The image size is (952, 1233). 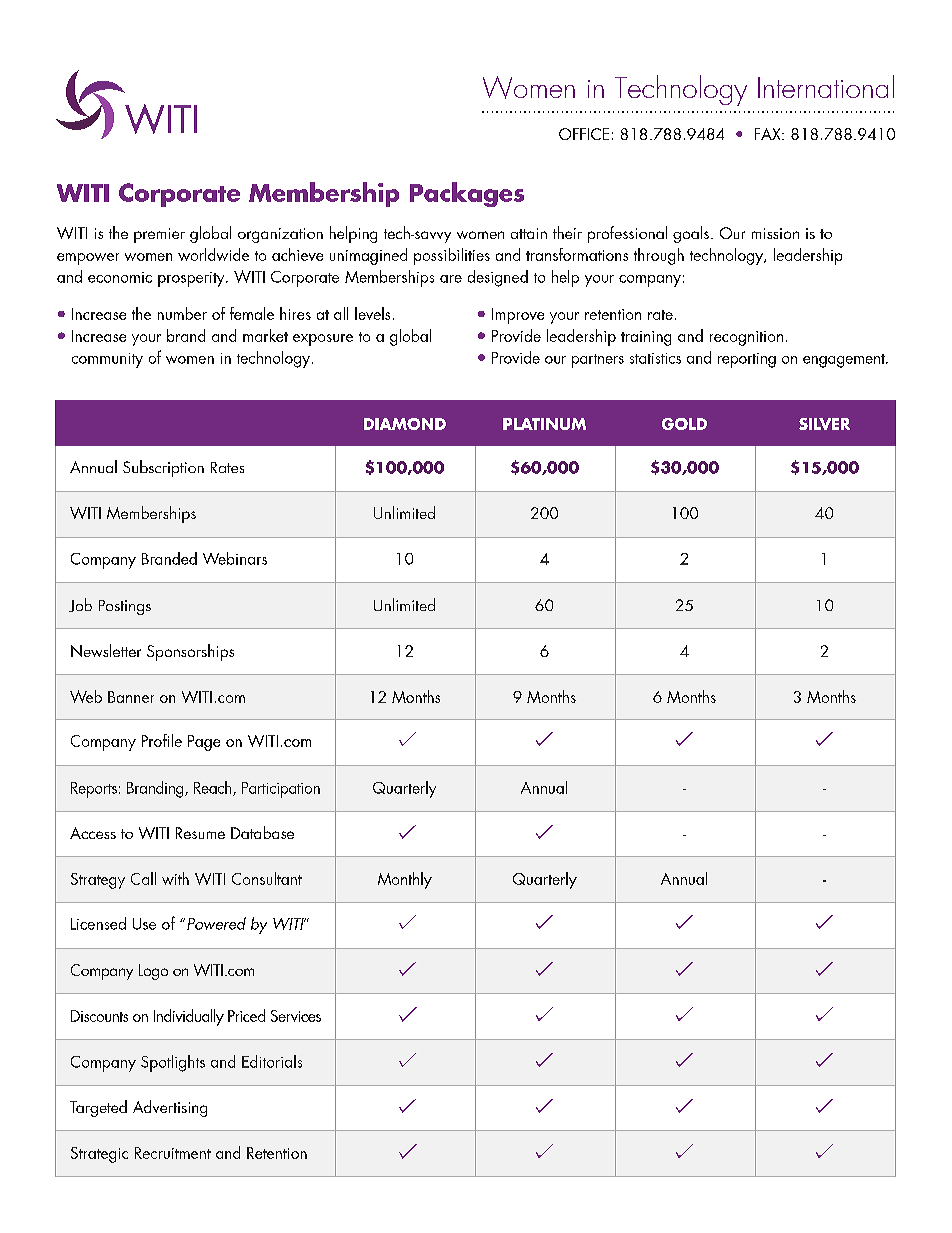 What do you see at coordinates (684, 424) in the screenshot?
I see `GOLD` at bounding box center [684, 424].
